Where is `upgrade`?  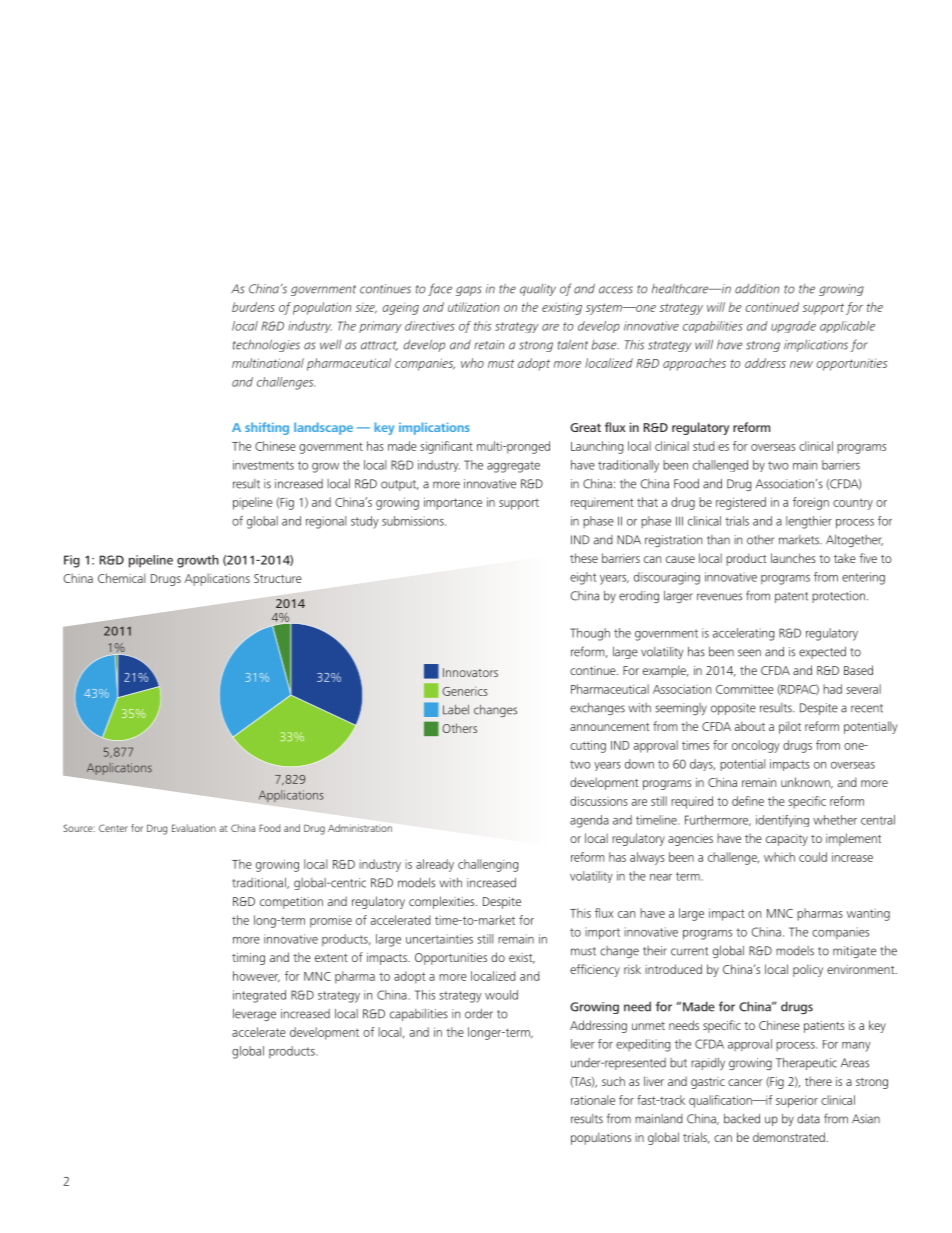
upgrade is located at coordinates (793, 327).
